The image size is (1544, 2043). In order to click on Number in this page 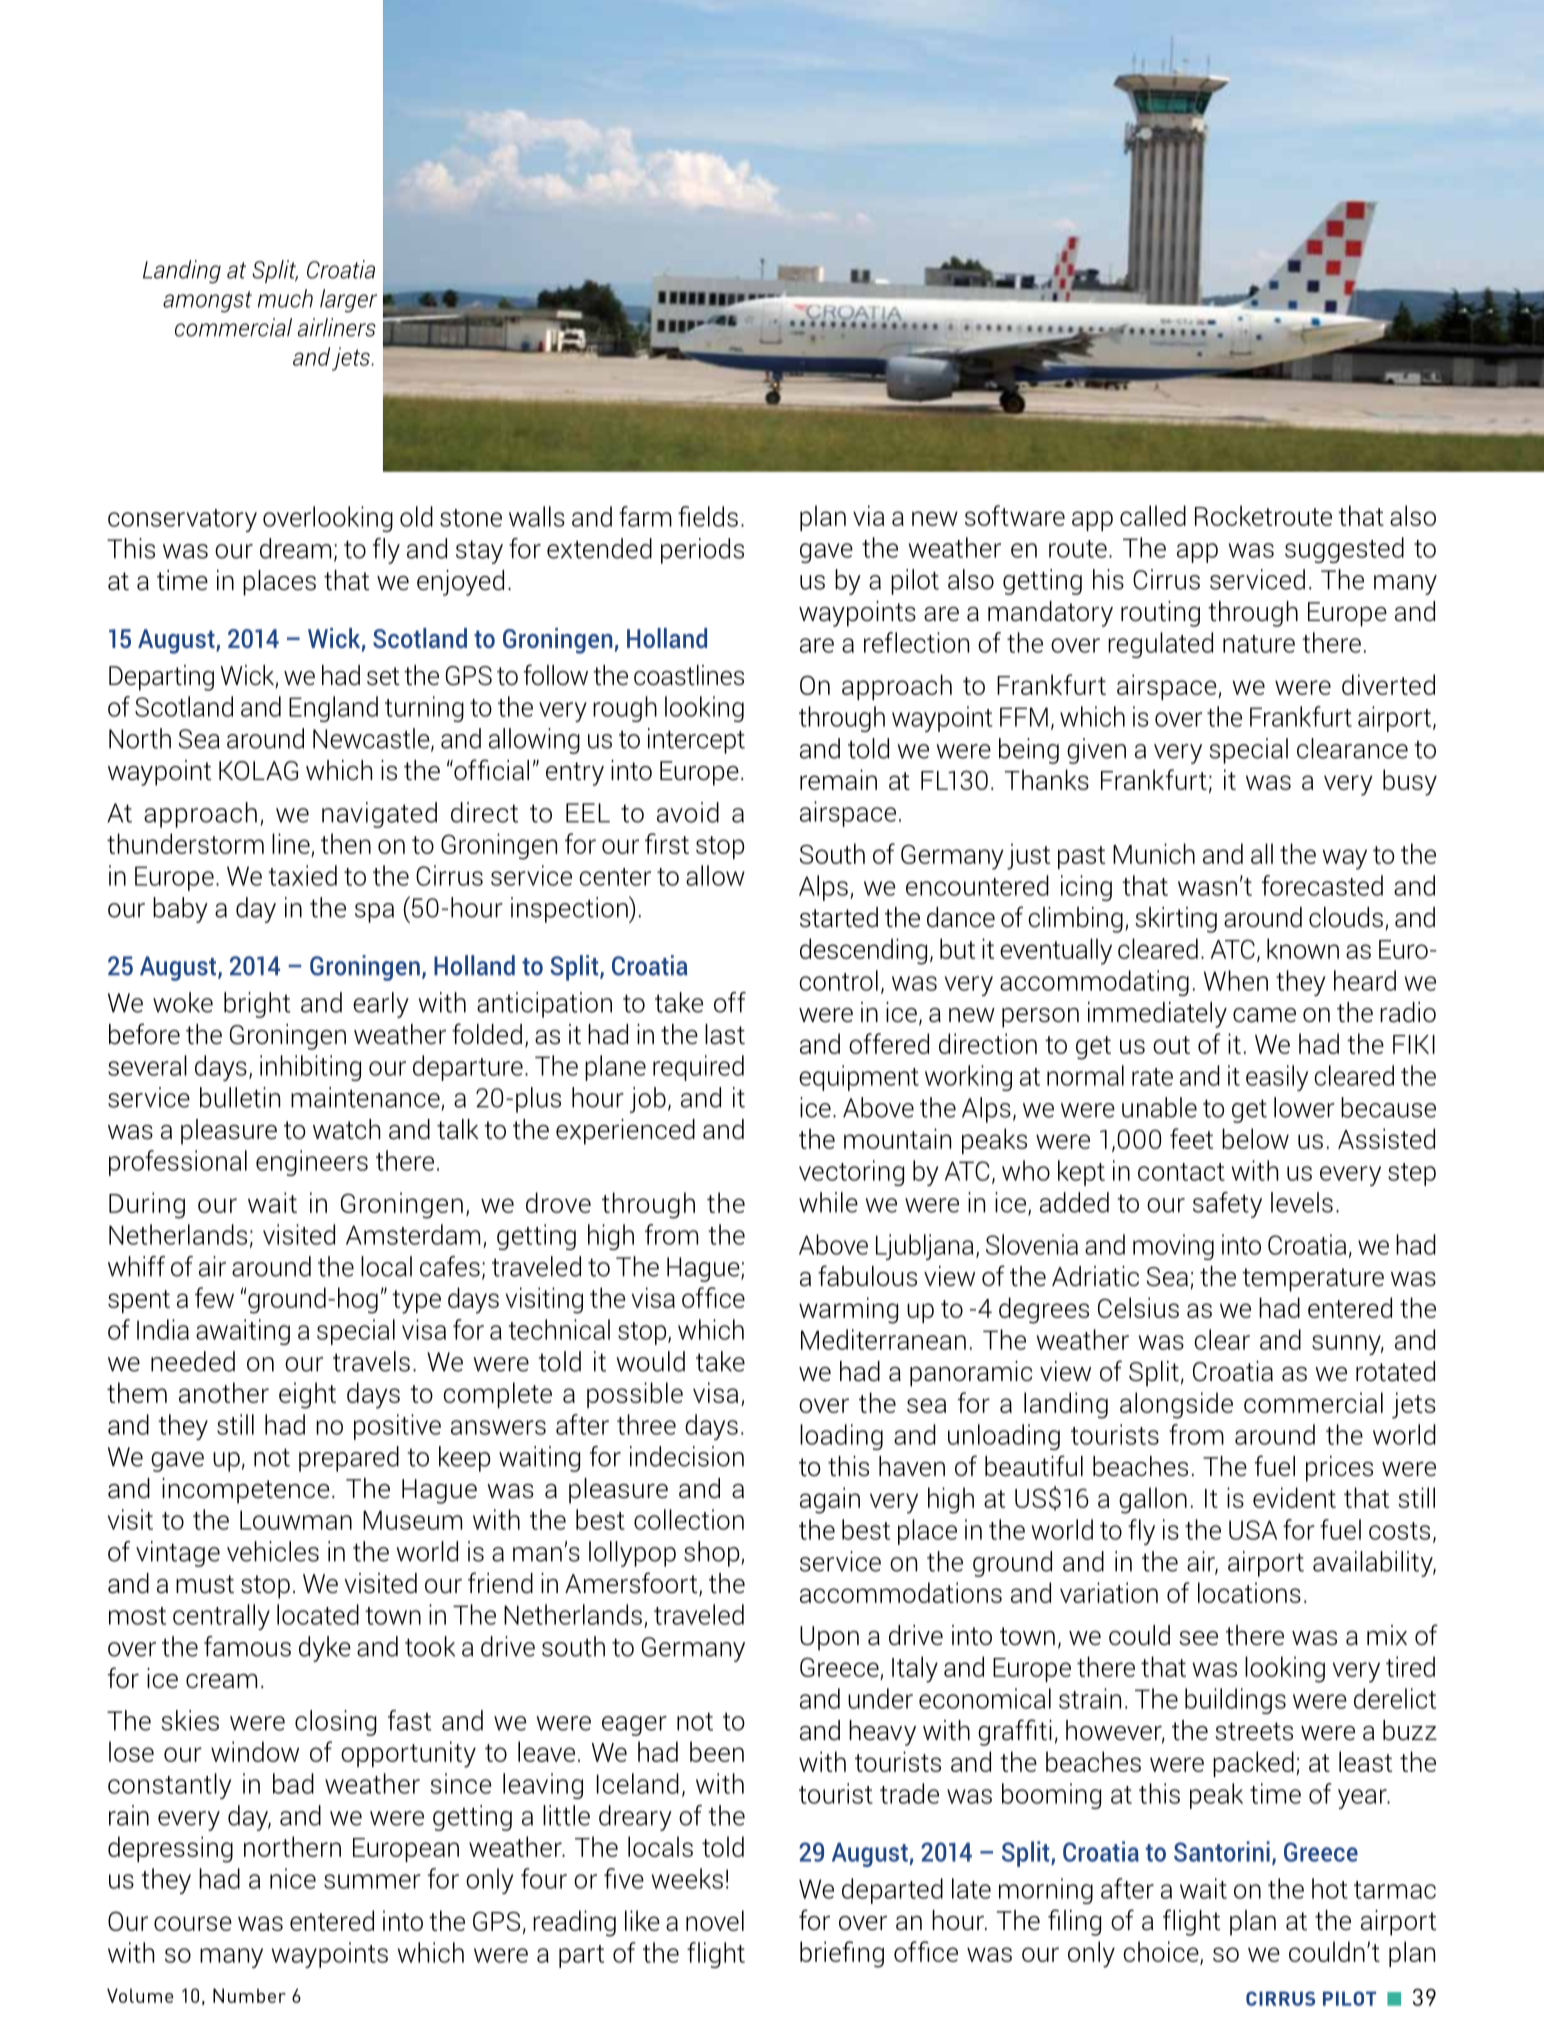, I will do `click(249, 1995)`.
